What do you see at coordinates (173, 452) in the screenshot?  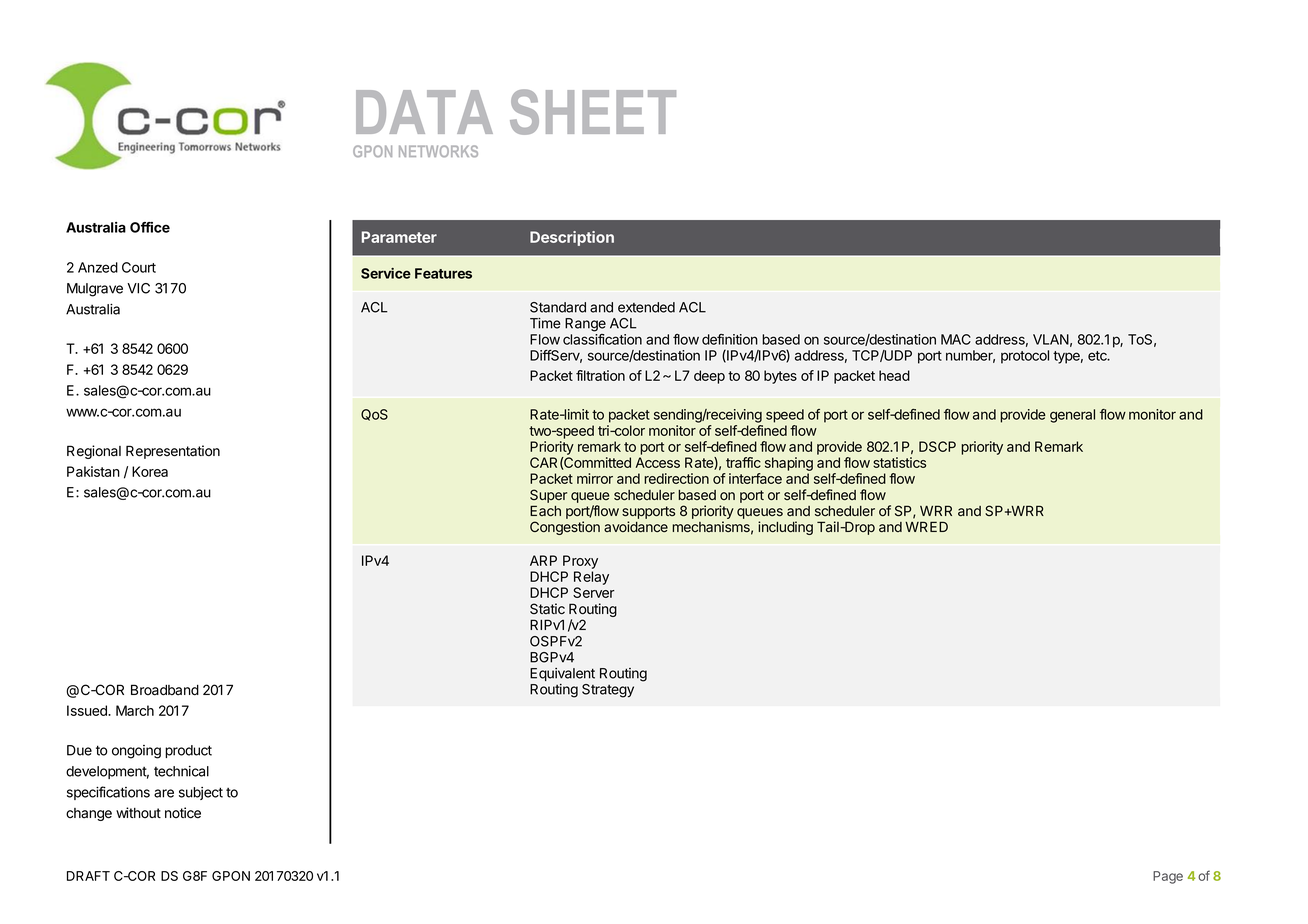 I see `Representation` at bounding box center [173, 452].
